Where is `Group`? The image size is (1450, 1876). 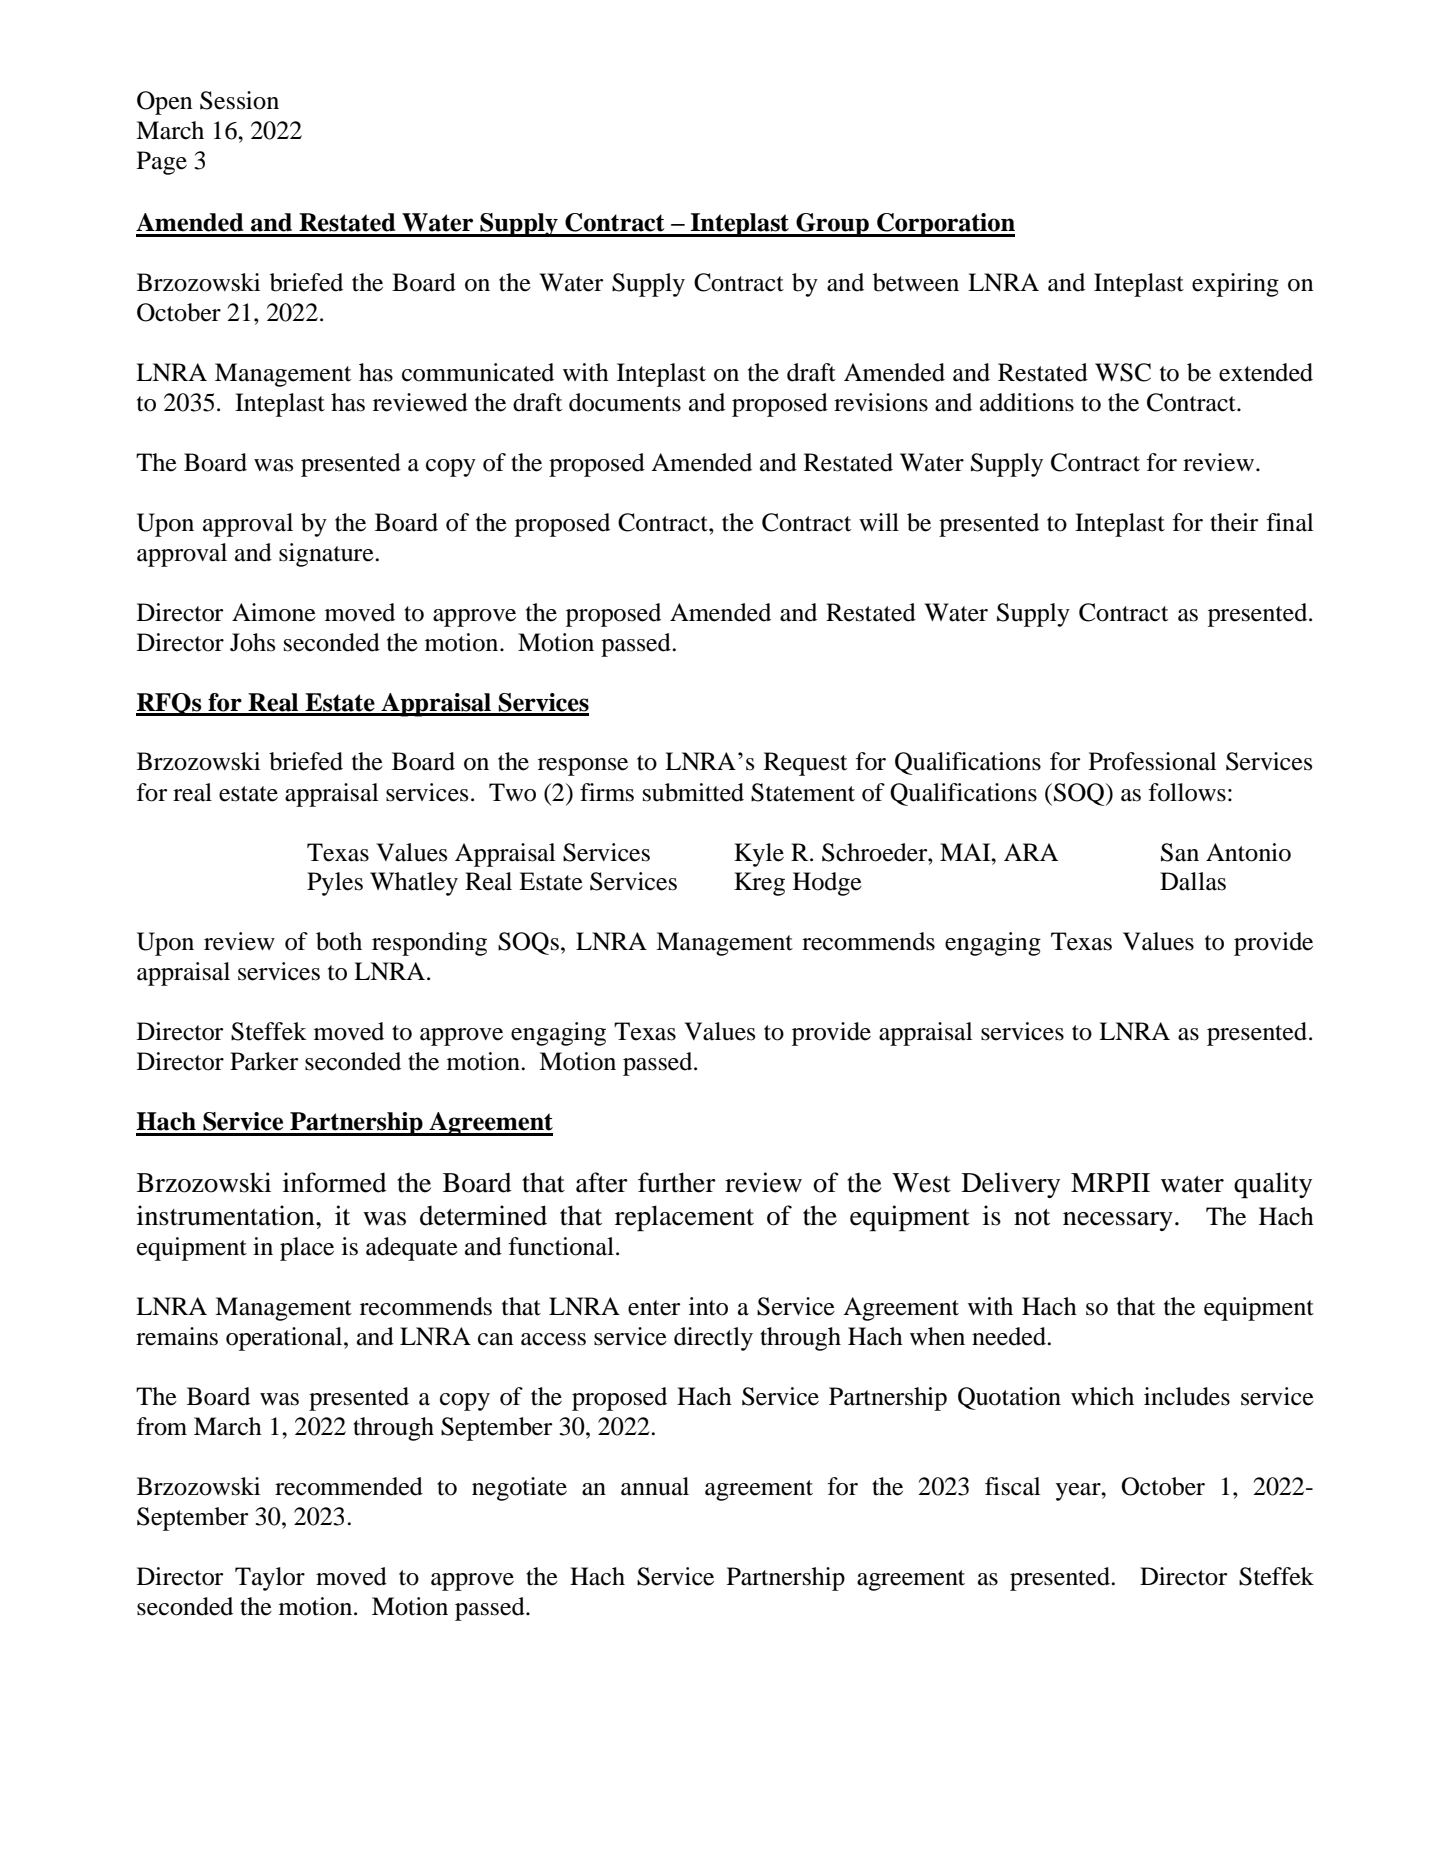 Group is located at coordinates (832, 225).
